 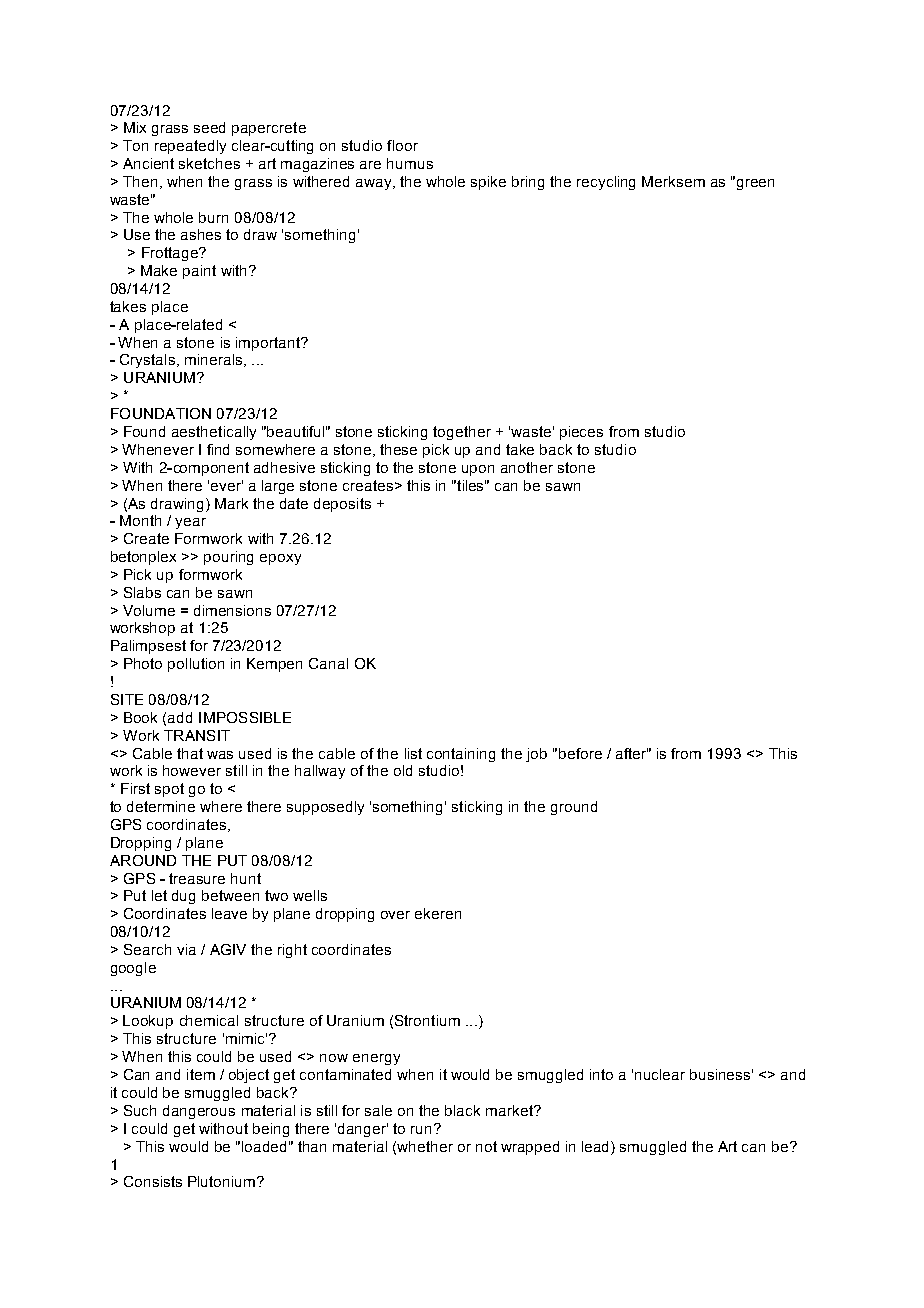 I want to click on together, so click(x=462, y=433).
